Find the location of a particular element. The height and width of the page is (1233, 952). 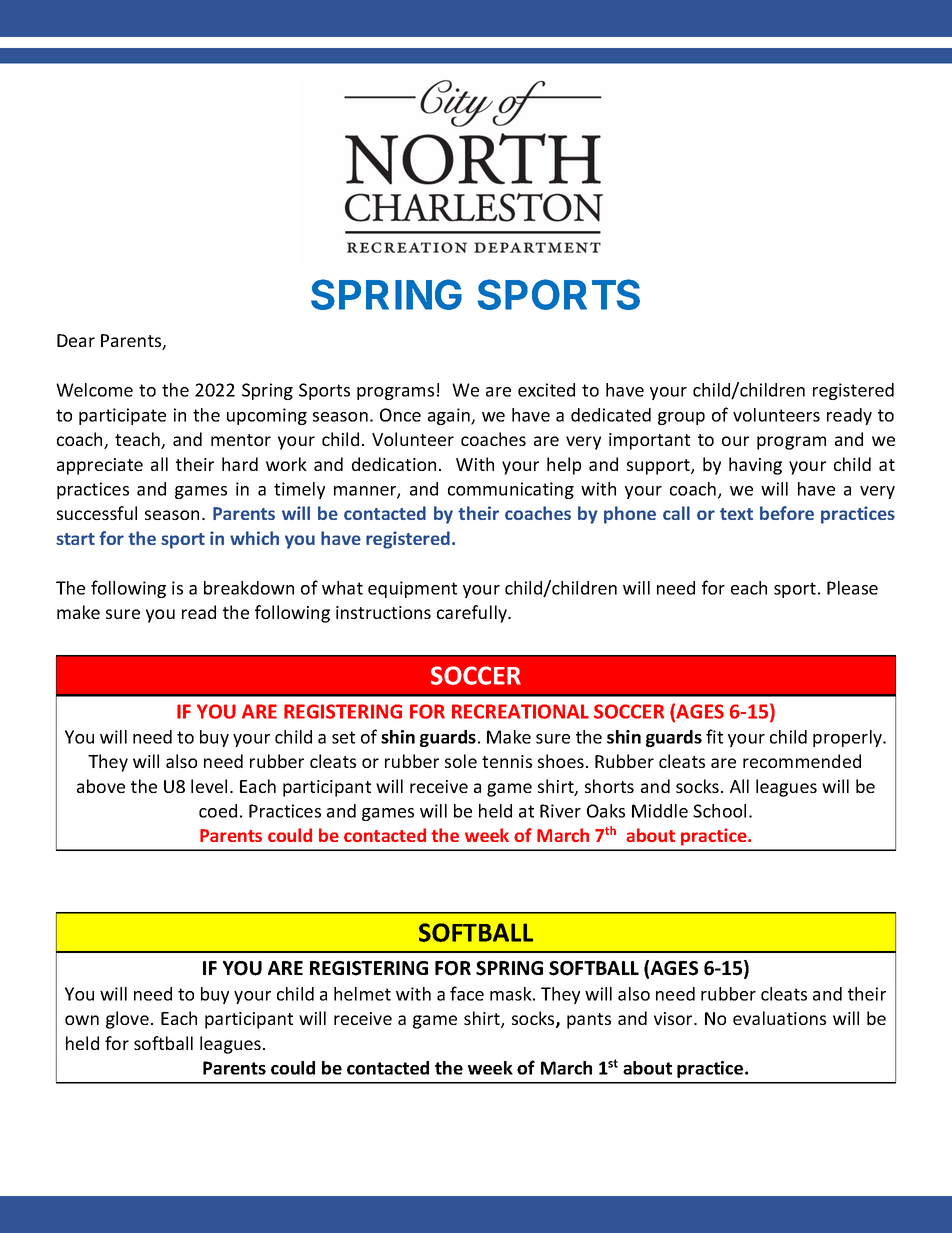

River is located at coordinates (560, 811).
